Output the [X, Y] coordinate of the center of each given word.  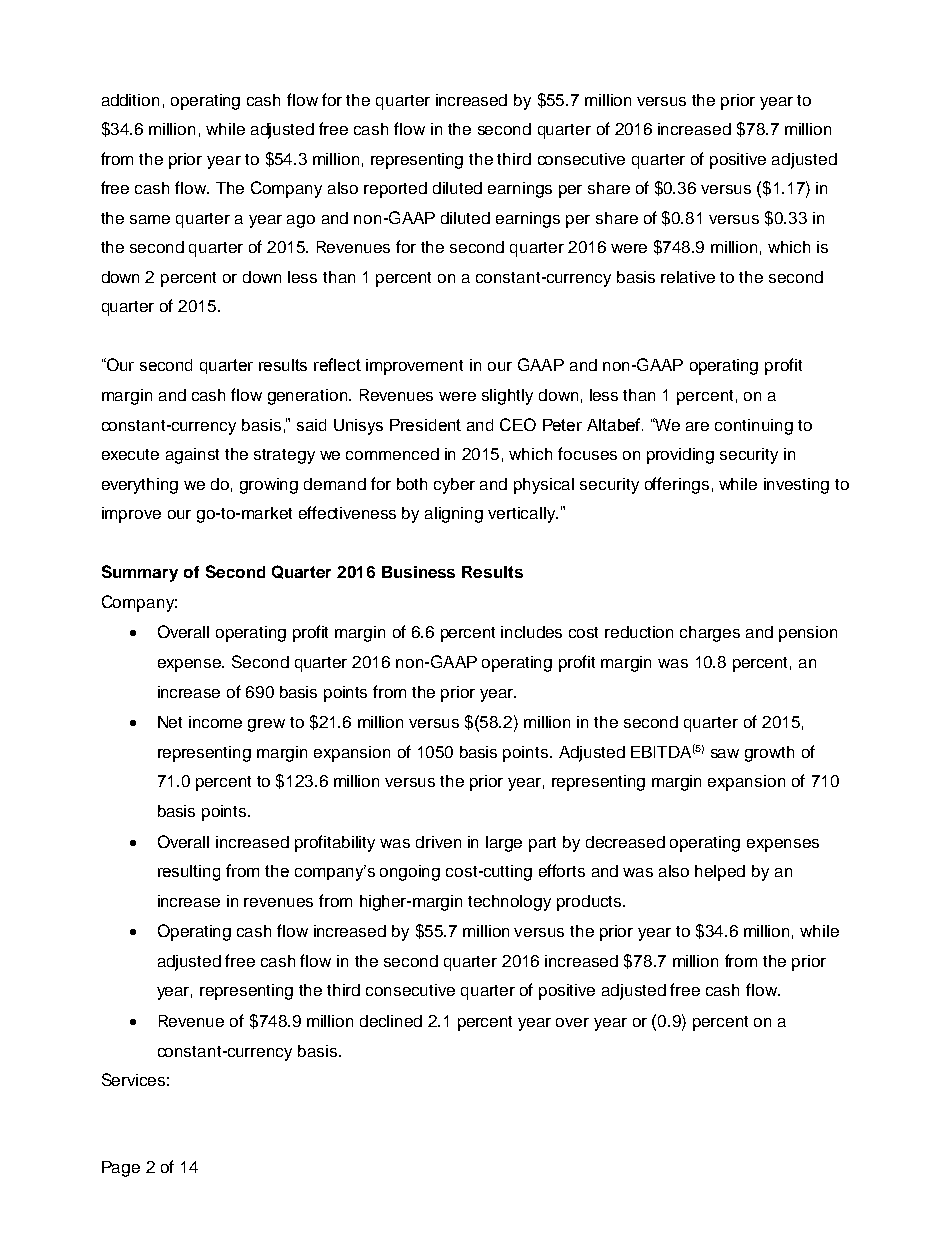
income [215, 722]
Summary [140, 573]
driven [438, 842]
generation [309, 397]
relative [688, 277]
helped [720, 873]
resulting [189, 873]
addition [130, 100]
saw [725, 753]
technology [509, 903]
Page [121, 1169]
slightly [507, 397]
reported [395, 190]
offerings [677, 485]
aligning [454, 515]
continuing [754, 427]
